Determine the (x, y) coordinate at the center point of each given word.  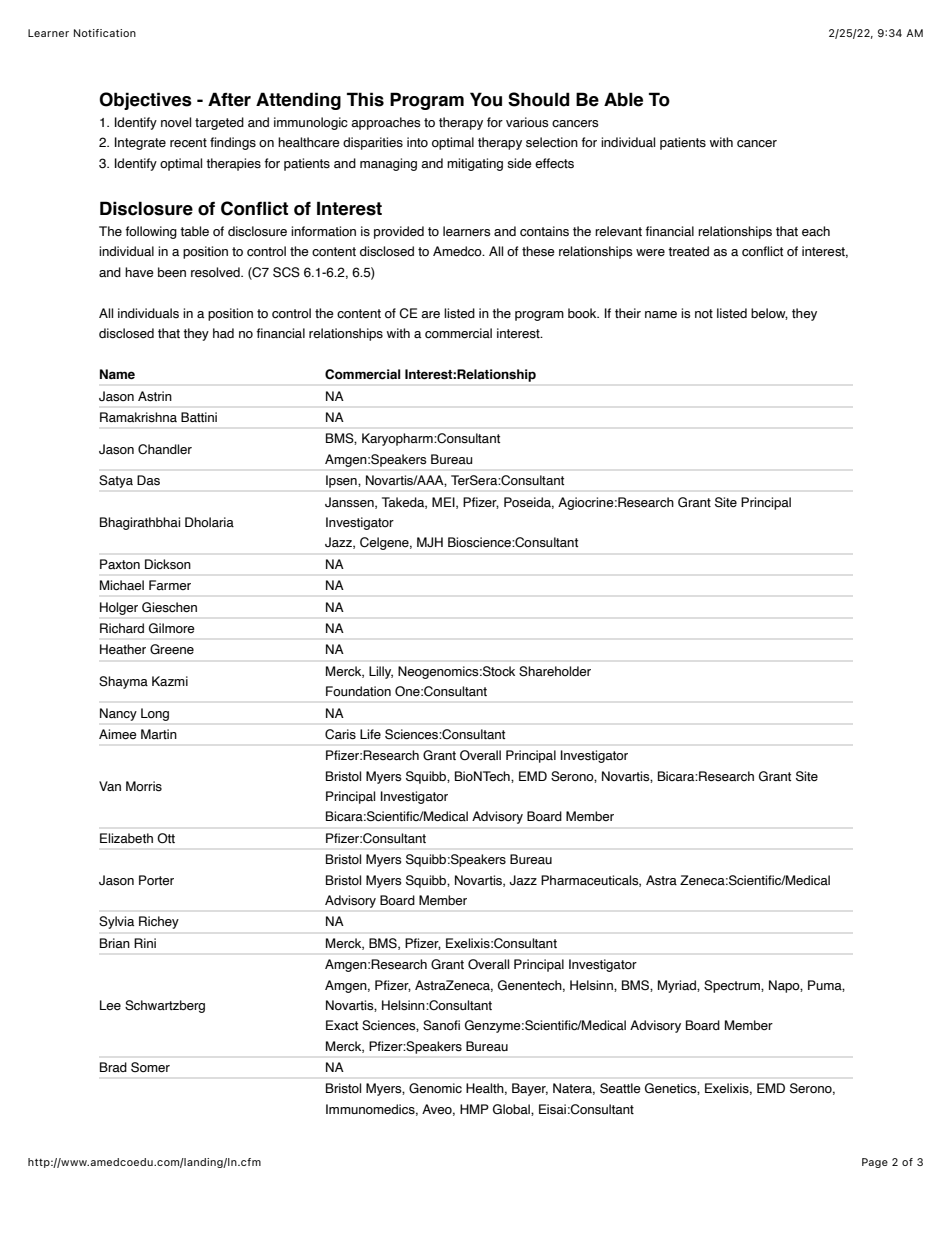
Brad (113, 1067)
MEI (444, 503)
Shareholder (555, 671)
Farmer (170, 585)
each (816, 231)
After (229, 99)
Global (512, 1110)
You (486, 99)
